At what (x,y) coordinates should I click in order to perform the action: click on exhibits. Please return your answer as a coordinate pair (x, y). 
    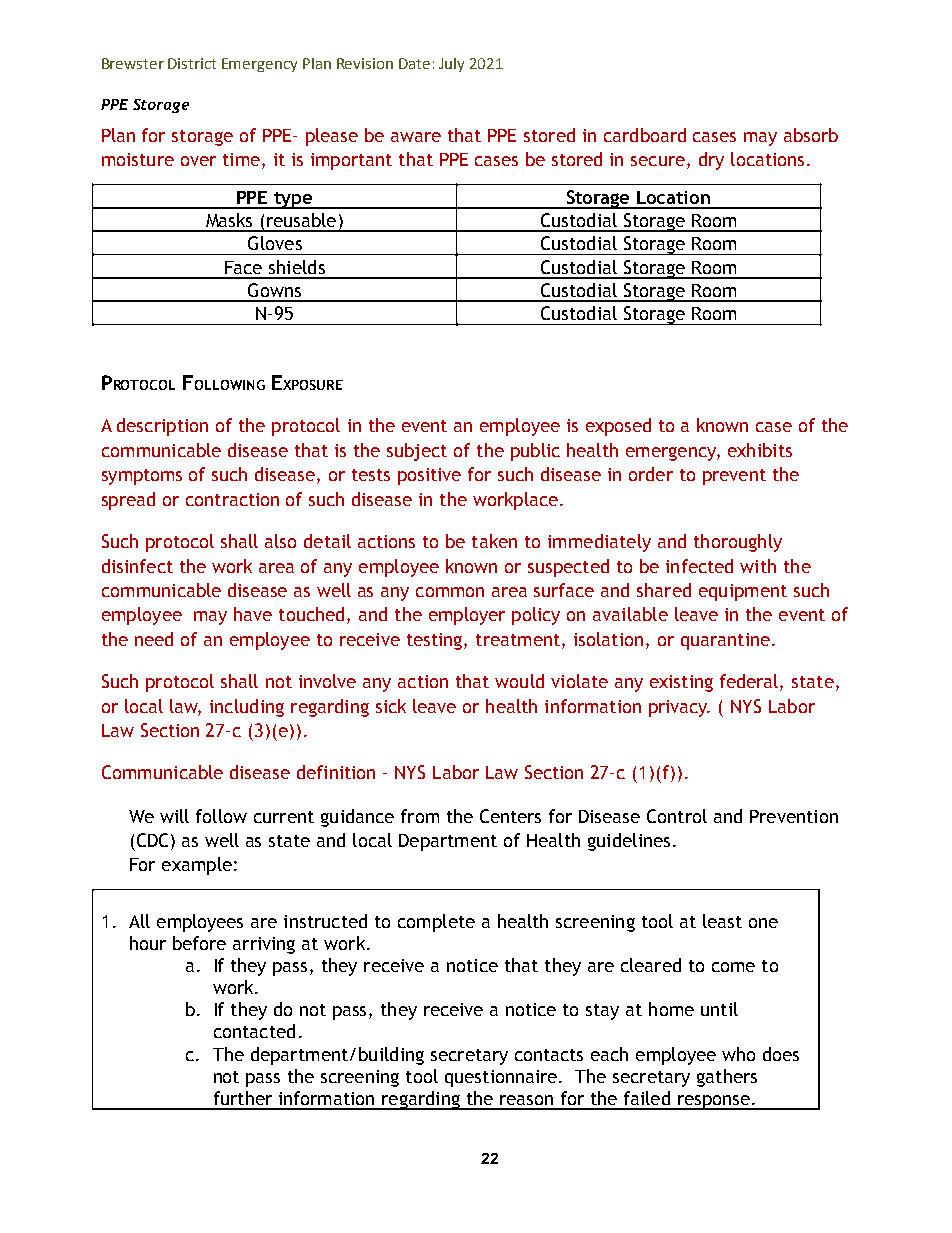
    Looking at the image, I should click on (760, 450).
